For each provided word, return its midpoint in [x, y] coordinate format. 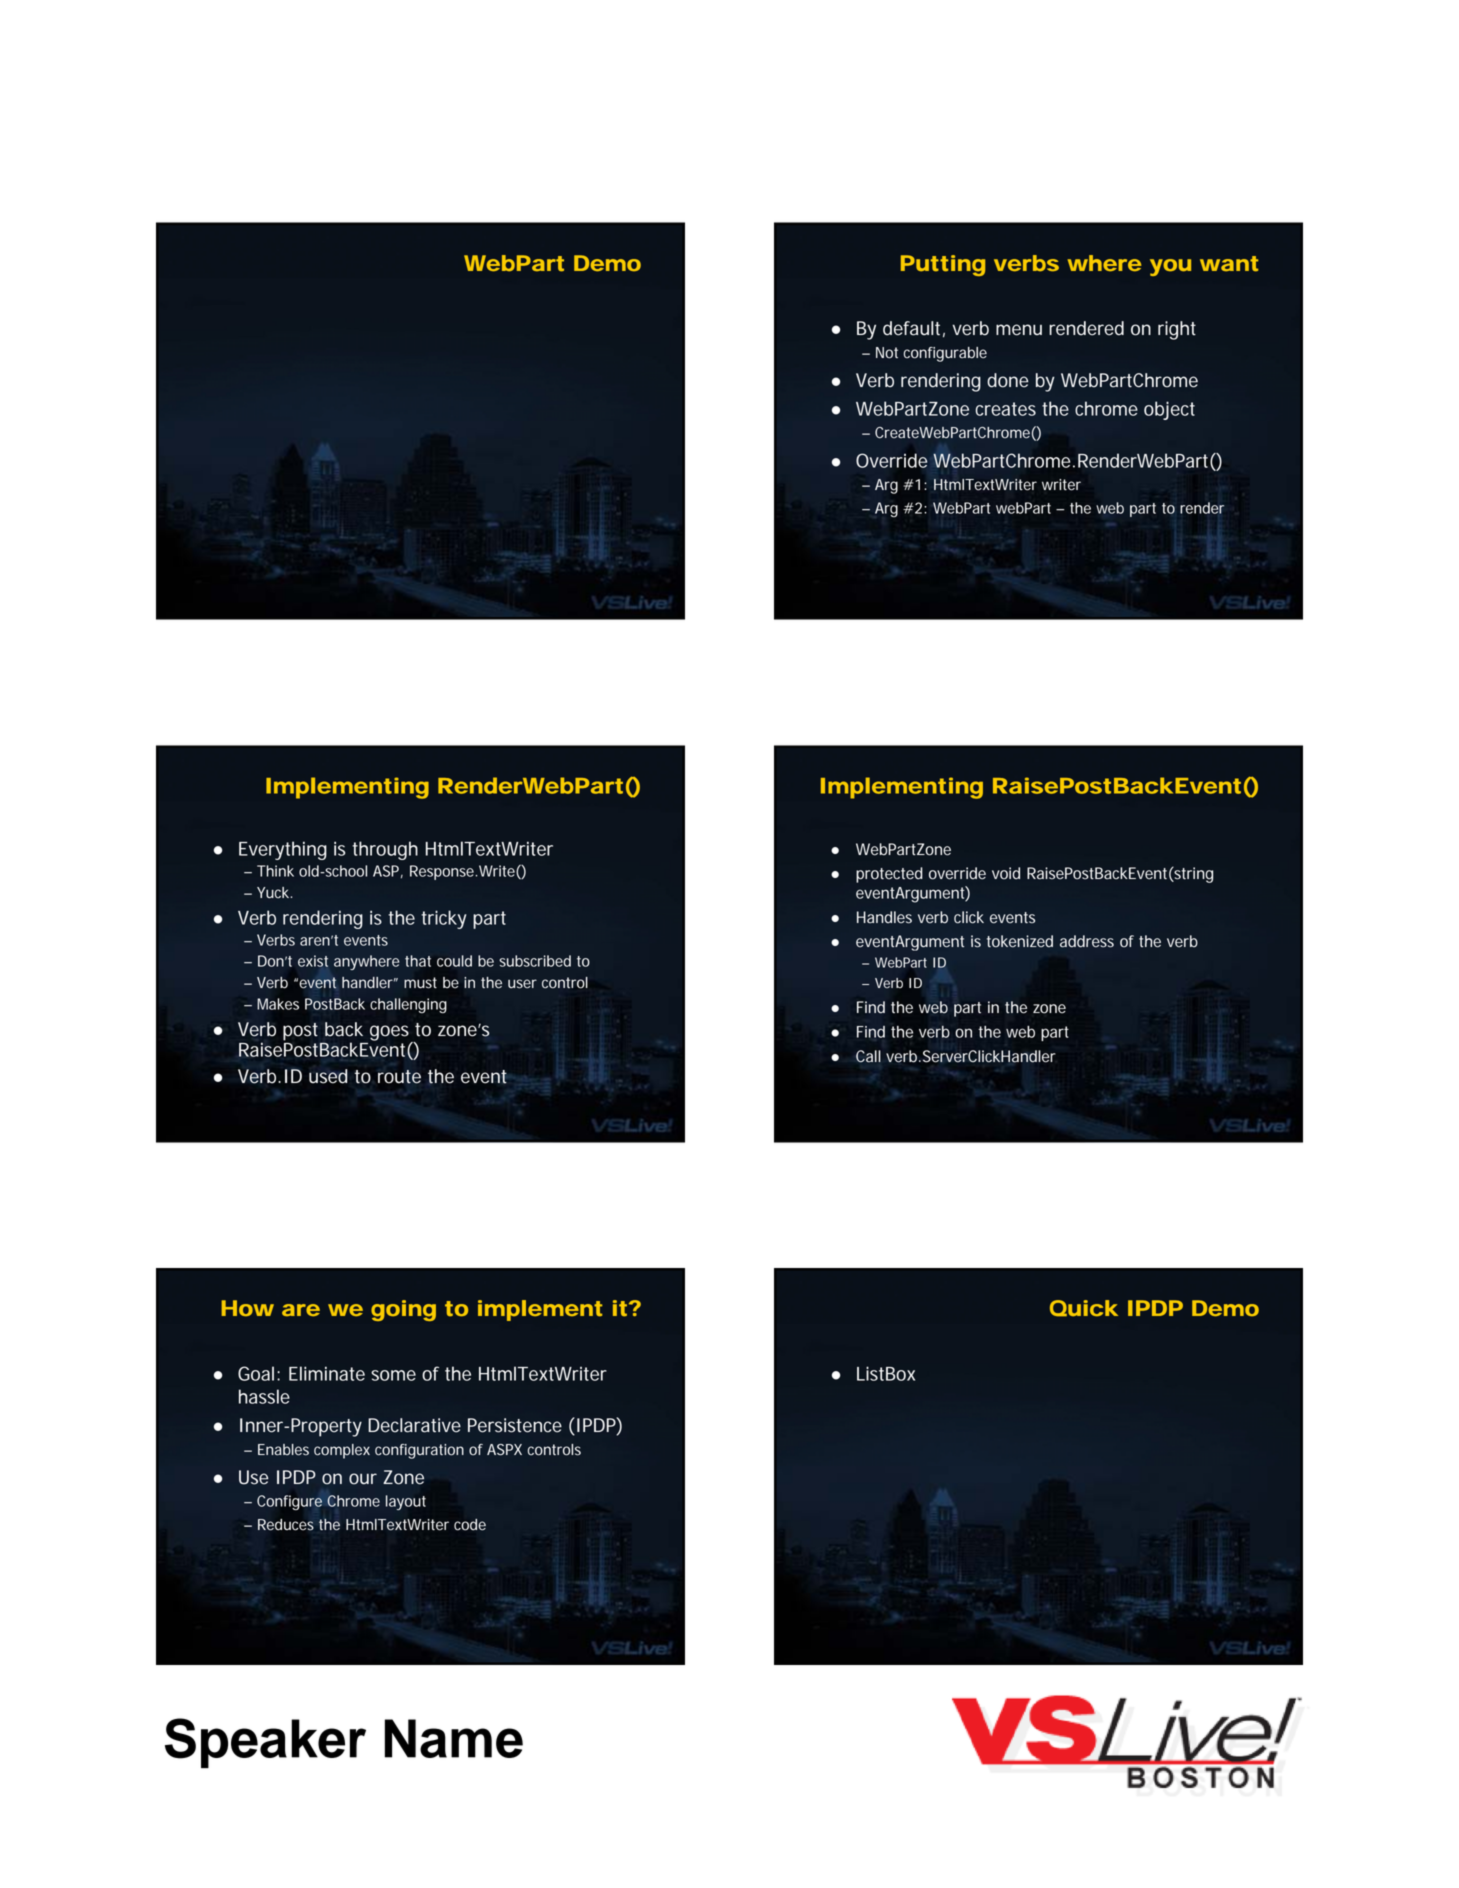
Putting [943, 265]
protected [889, 875]
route [399, 1077]
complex [342, 1451]
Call [868, 1056]
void [1006, 873]
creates [1005, 409]
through [385, 850]
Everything [283, 850]
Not [887, 353]
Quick [1084, 1308]
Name [454, 1738]
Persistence [515, 1425]
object [1169, 410]
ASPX [504, 1450]
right [1177, 330]
